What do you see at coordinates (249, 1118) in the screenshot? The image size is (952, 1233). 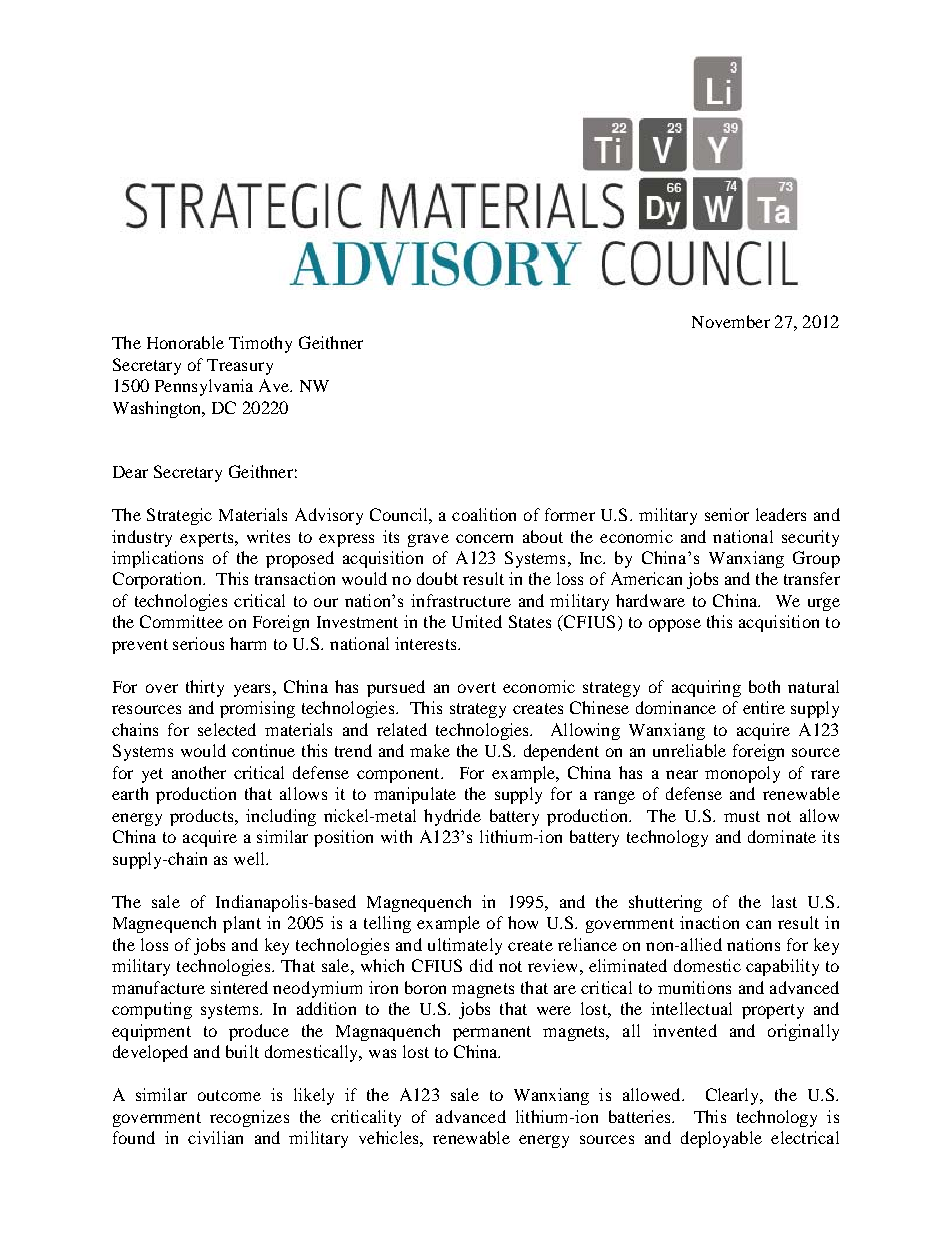 I see `recognizes` at bounding box center [249, 1118].
